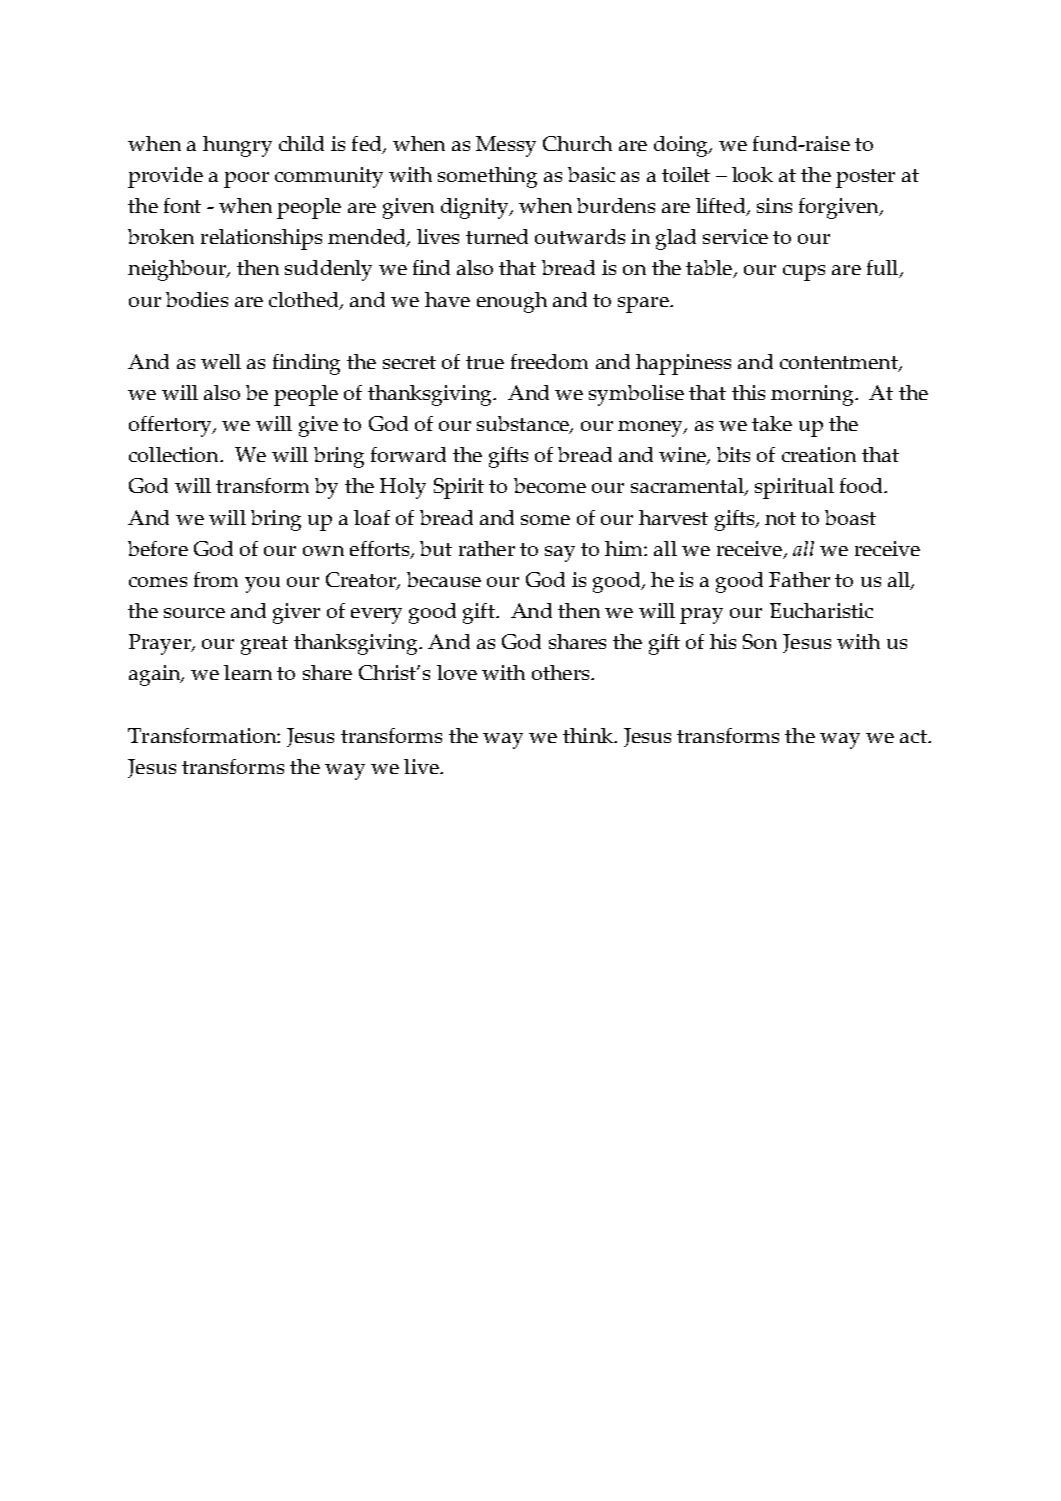  Describe the element at coordinates (237, 146) in the document. I see `hungry` at that location.
